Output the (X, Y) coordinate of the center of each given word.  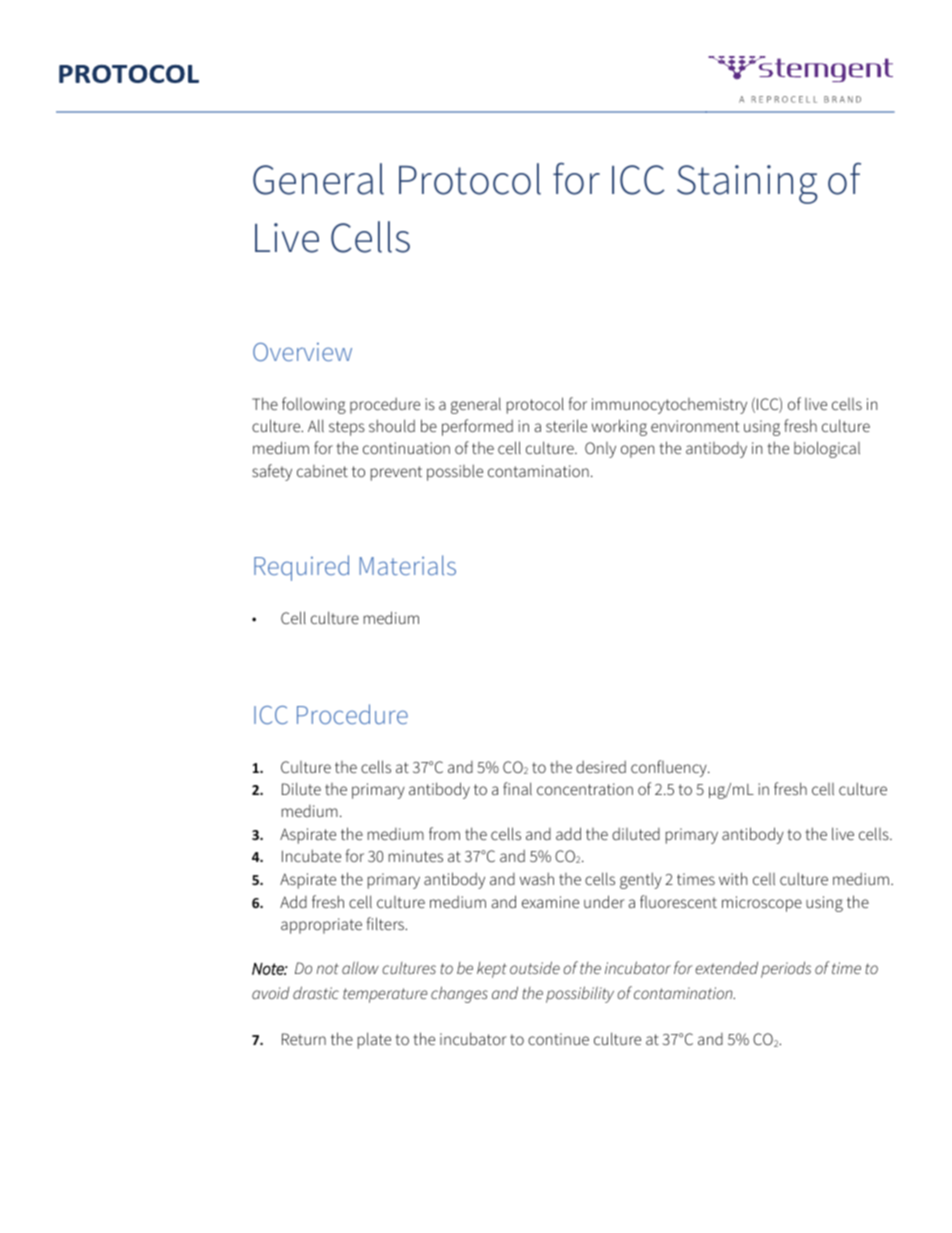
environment (695, 426)
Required (301, 568)
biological (827, 449)
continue (558, 1039)
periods (786, 969)
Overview (302, 352)
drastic (316, 992)
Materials (408, 565)
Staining (747, 184)
